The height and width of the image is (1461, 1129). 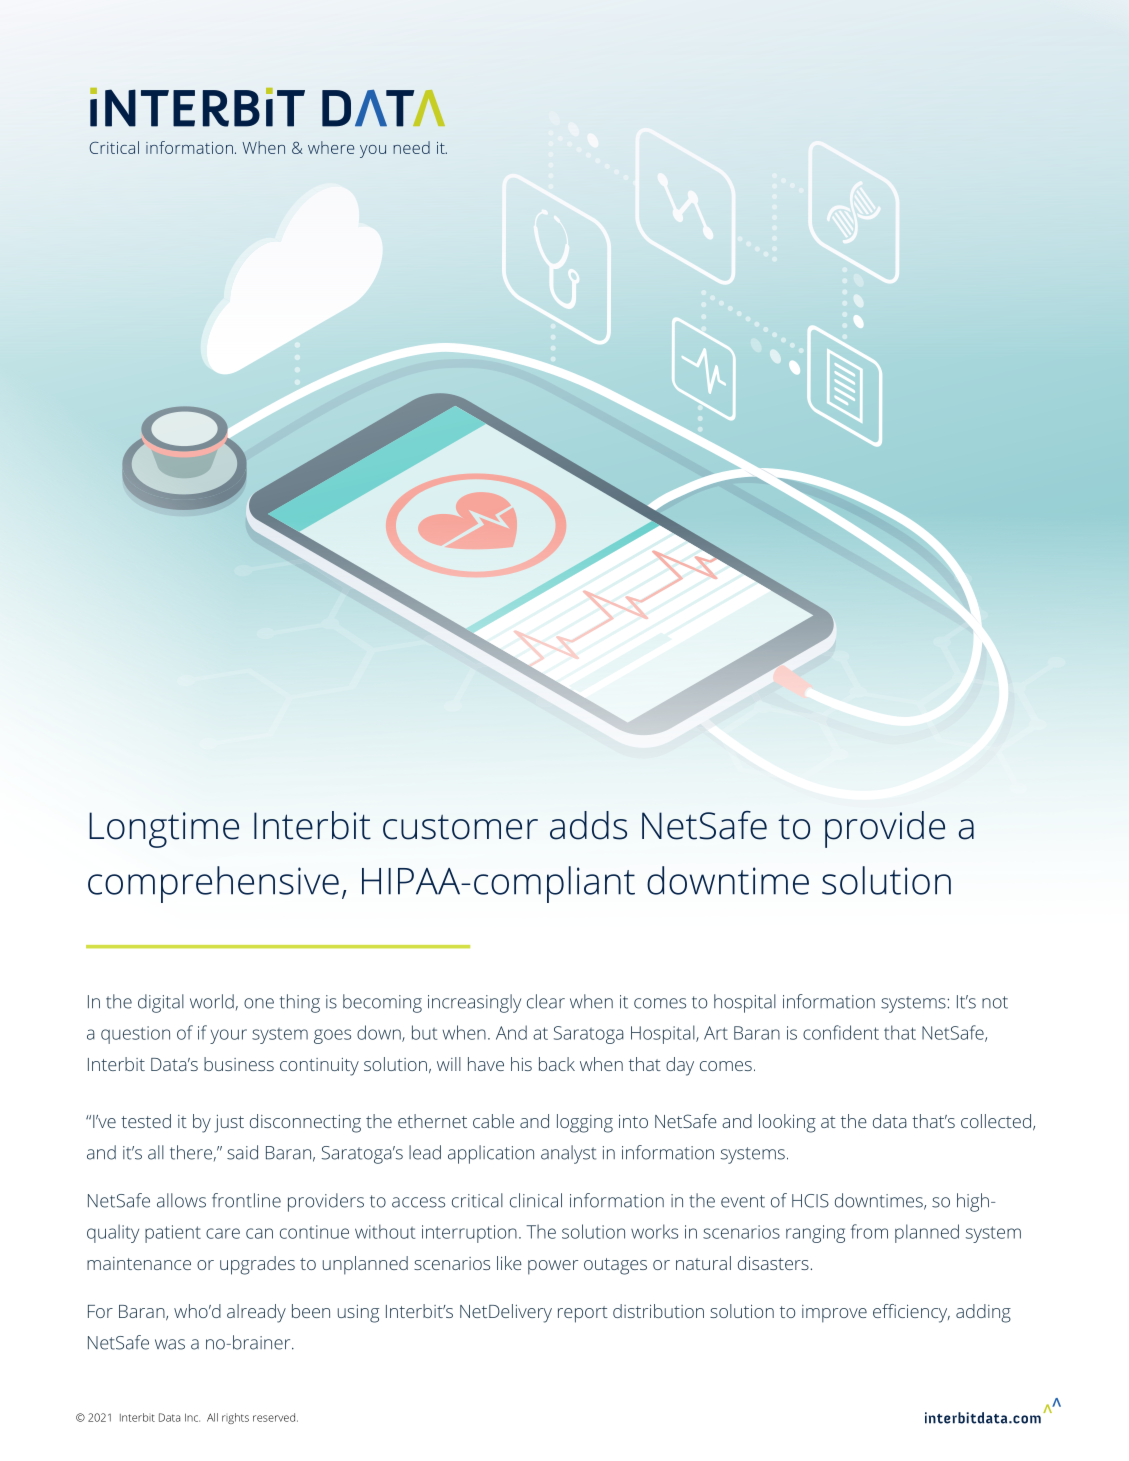 I want to click on rights, so click(x=235, y=1418).
